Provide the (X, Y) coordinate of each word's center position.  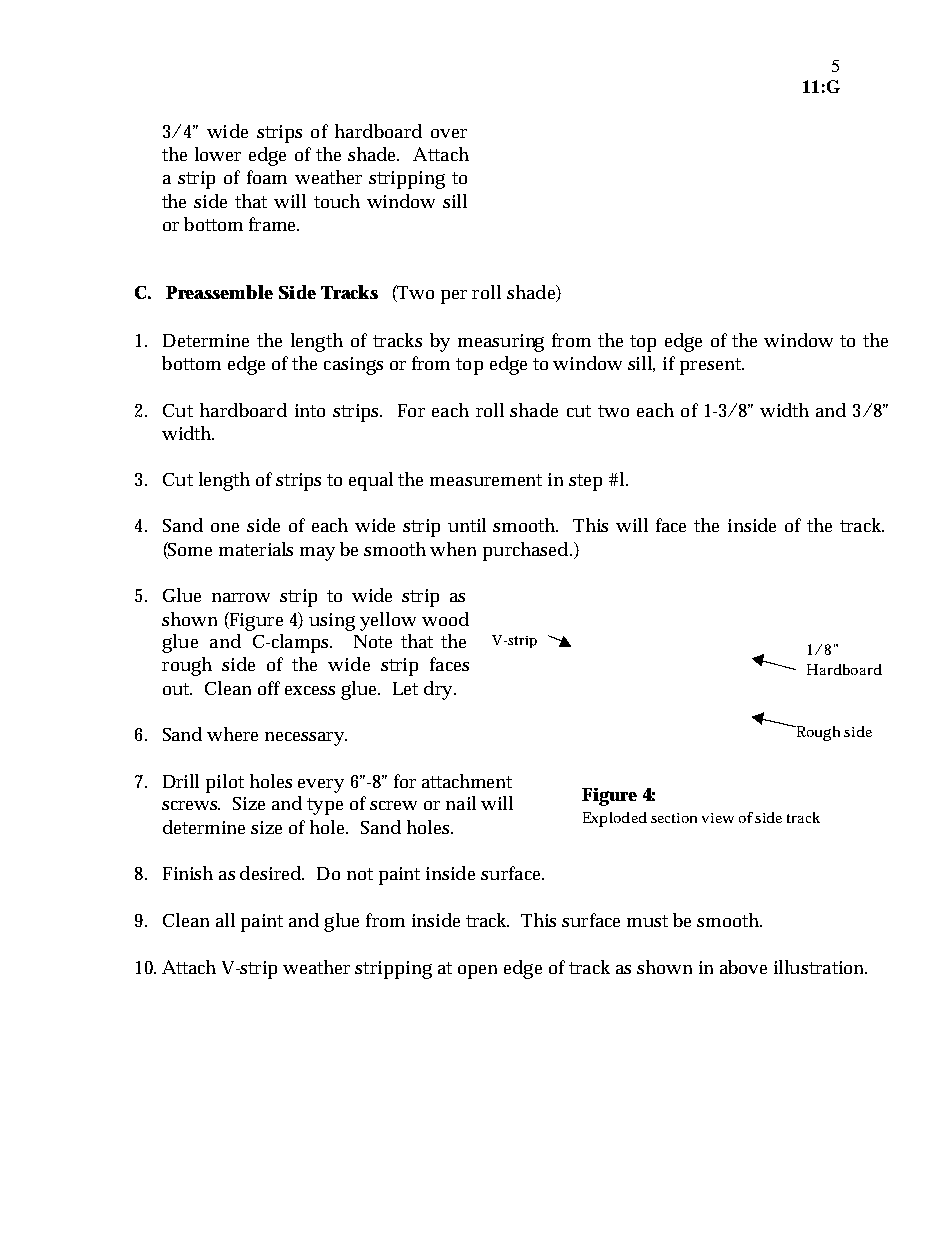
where (232, 734)
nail (461, 803)
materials (256, 549)
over (449, 133)
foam (267, 177)
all (225, 920)
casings (353, 366)
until (467, 525)
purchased (527, 551)
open (477, 972)
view (718, 818)
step (585, 482)
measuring (501, 343)
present (712, 366)
